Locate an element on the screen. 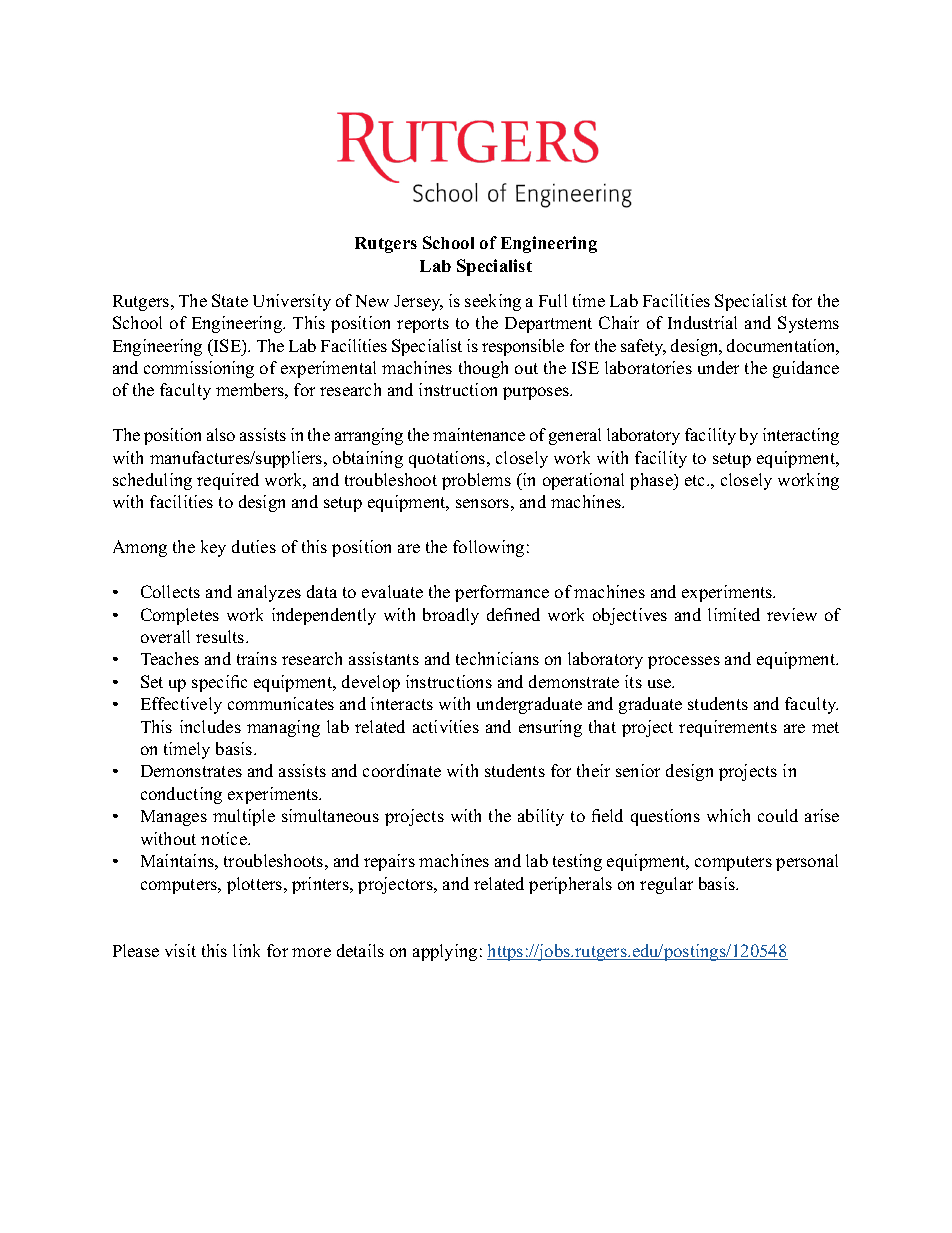 Image resolution: width=952 pixels, height=1233 pixels. applying is located at coordinates (445, 952).
